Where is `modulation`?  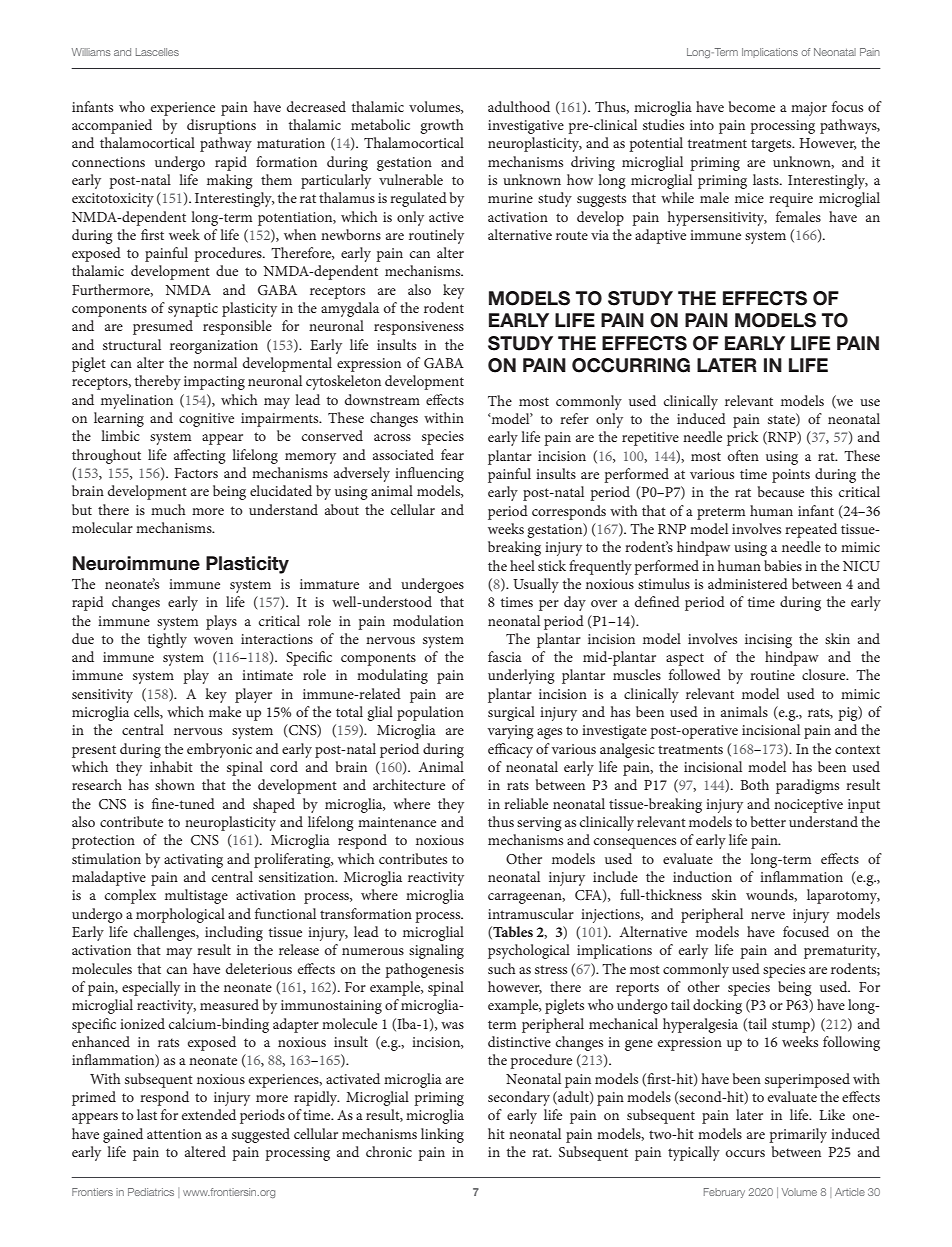 modulation is located at coordinates (428, 620).
